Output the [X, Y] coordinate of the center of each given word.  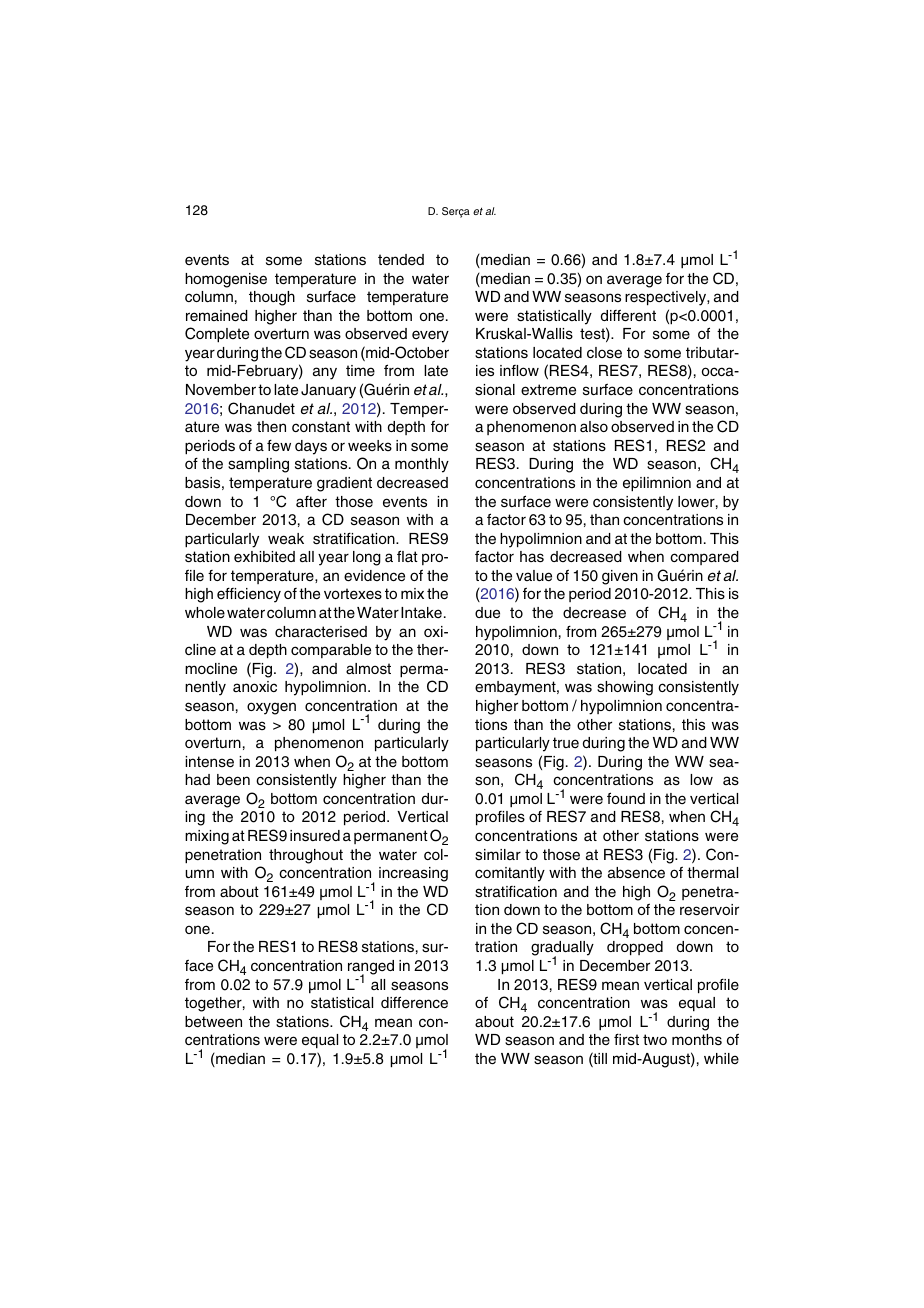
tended [401, 259]
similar [498, 854]
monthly [422, 465]
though [272, 298]
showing [625, 688]
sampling [258, 465]
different [628, 315]
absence [636, 873]
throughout [306, 856]
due [487, 612]
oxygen [271, 708]
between [213, 1022]
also [594, 427]
